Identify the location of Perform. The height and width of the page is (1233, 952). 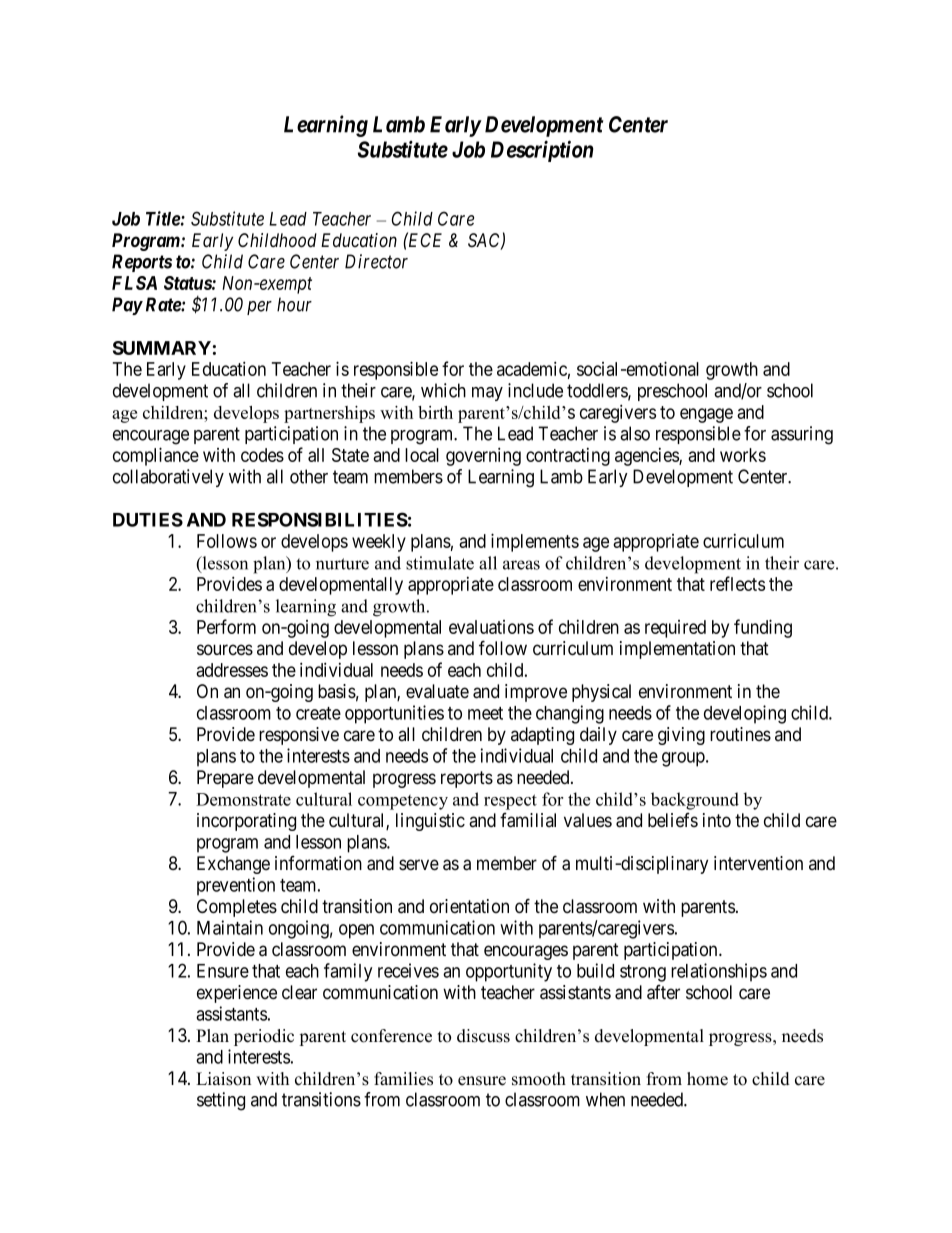
(226, 626).
